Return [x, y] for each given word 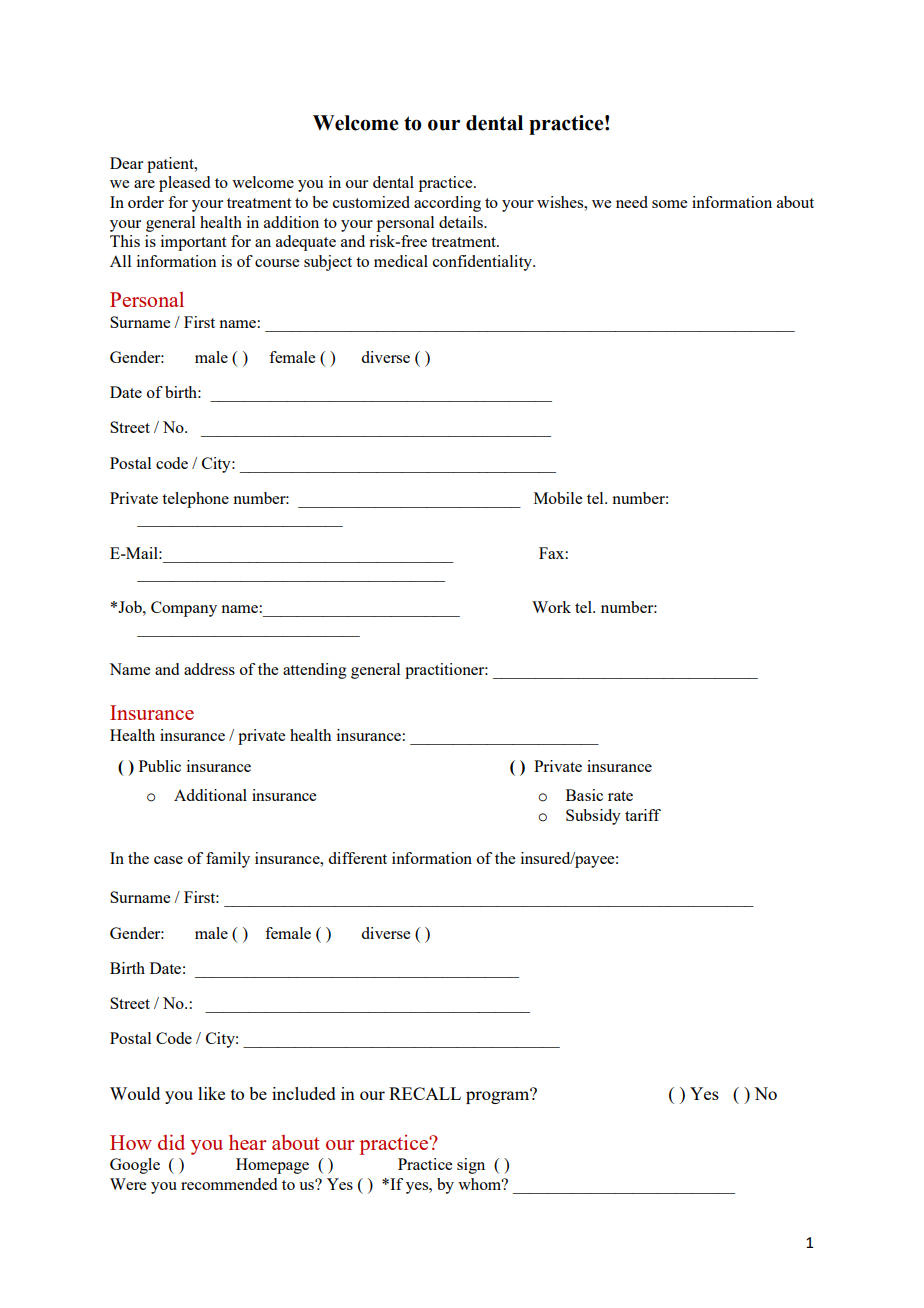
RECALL [425, 1093]
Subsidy [593, 817]
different [357, 858]
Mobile [558, 498]
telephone [195, 500]
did [171, 1142]
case [168, 860]
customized [371, 202]
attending [315, 671]
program [499, 1096]
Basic [584, 795]
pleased [184, 184]
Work [551, 607]
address [209, 669]
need [632, 202]
